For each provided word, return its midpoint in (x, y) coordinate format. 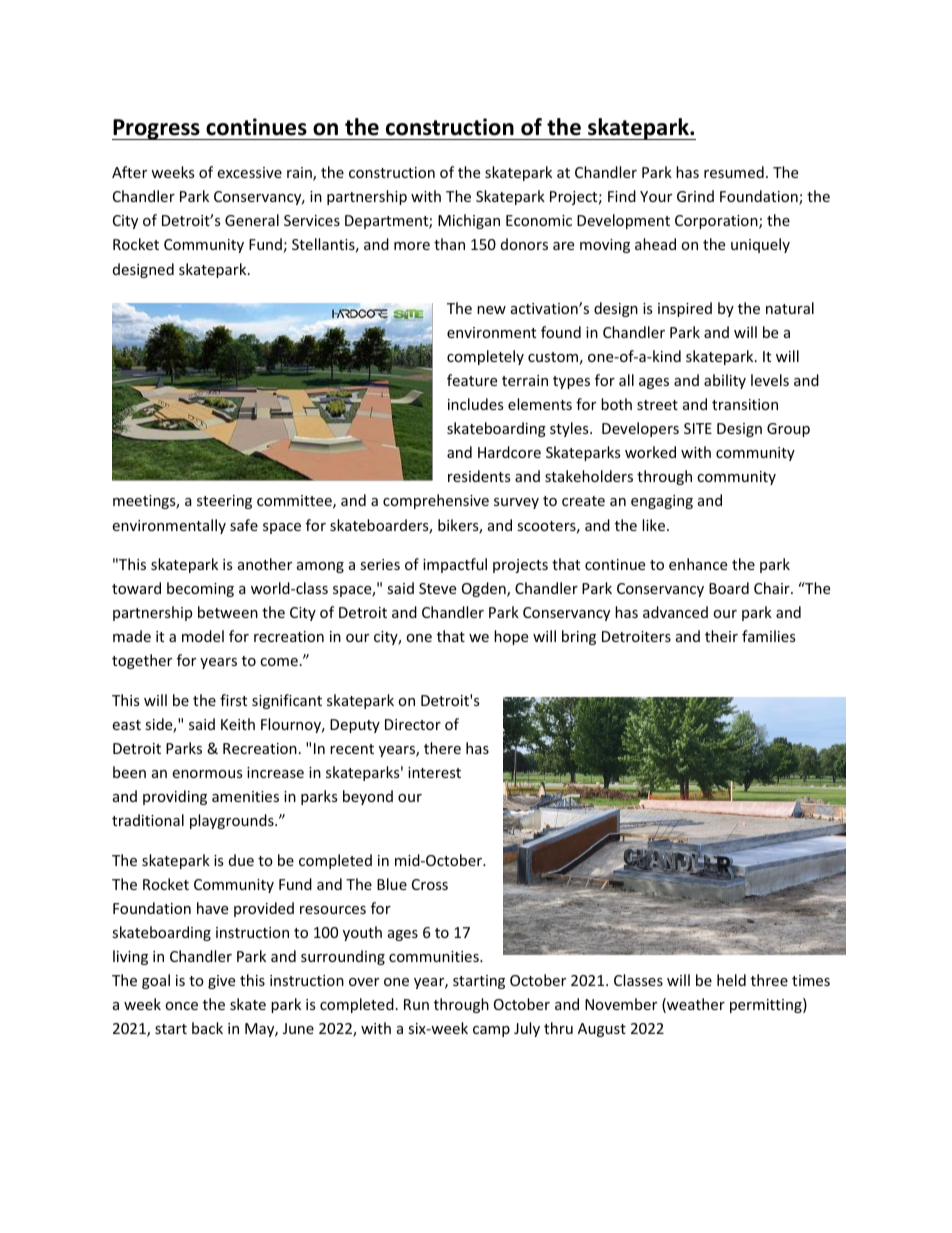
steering (224, 502)
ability (725, 381)
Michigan (469, 221)
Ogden (485, 589)
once (181, 1006)
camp (491, 1031)
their (721, 636)
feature (472, 380)
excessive (249, 172)
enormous (207, 774)
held (731, 980)
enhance (698, 564)
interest (434, 772)
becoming (200, 589)
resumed (734, 172)
